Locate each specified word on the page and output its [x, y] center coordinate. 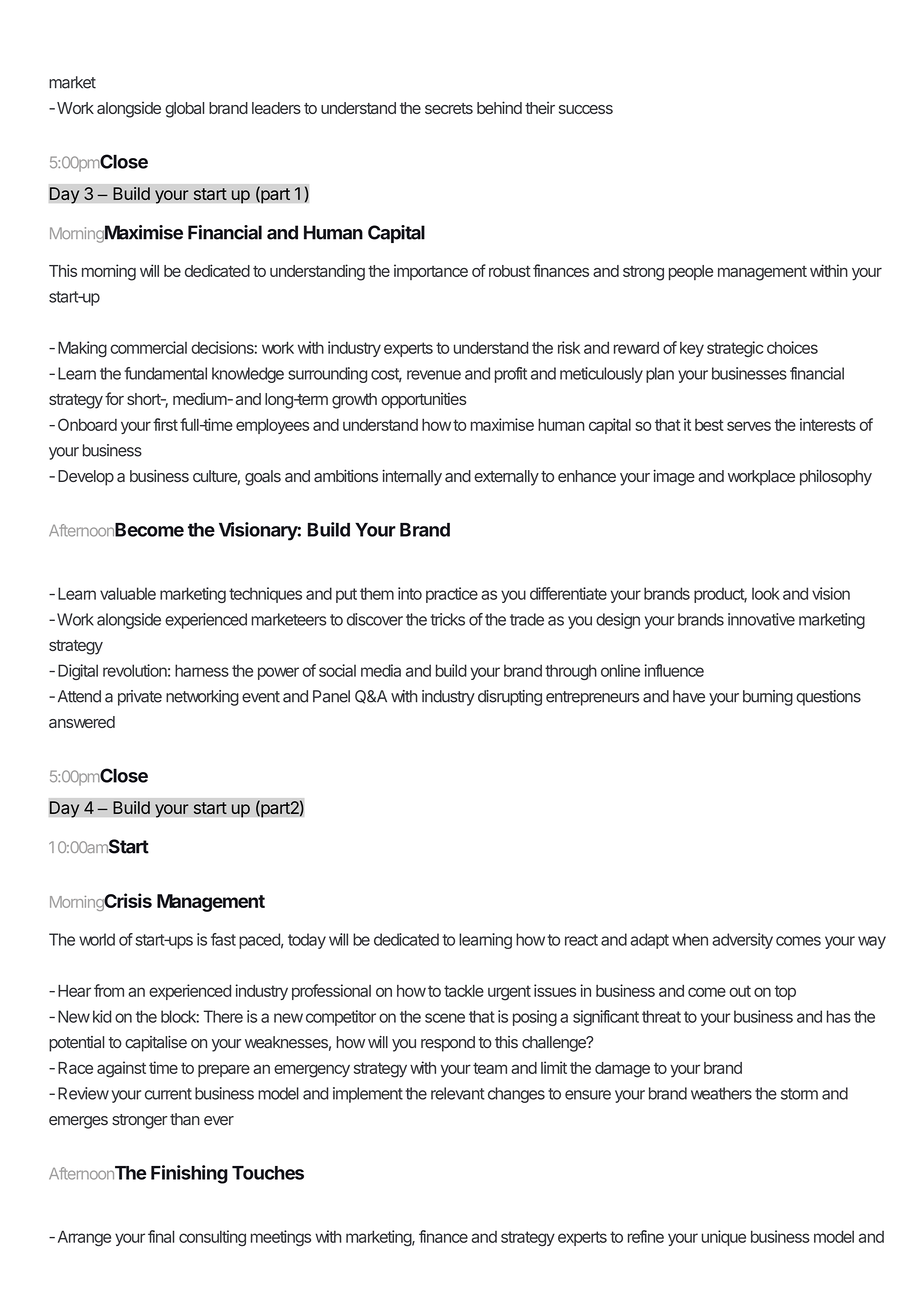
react [581, 940]
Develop [86, 478]
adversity [742, 941]
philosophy [836, 477]
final [161, 1236]
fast [223, 939]
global [184, 110]
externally [506, 478]
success [586, 109]
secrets [449, 108]
